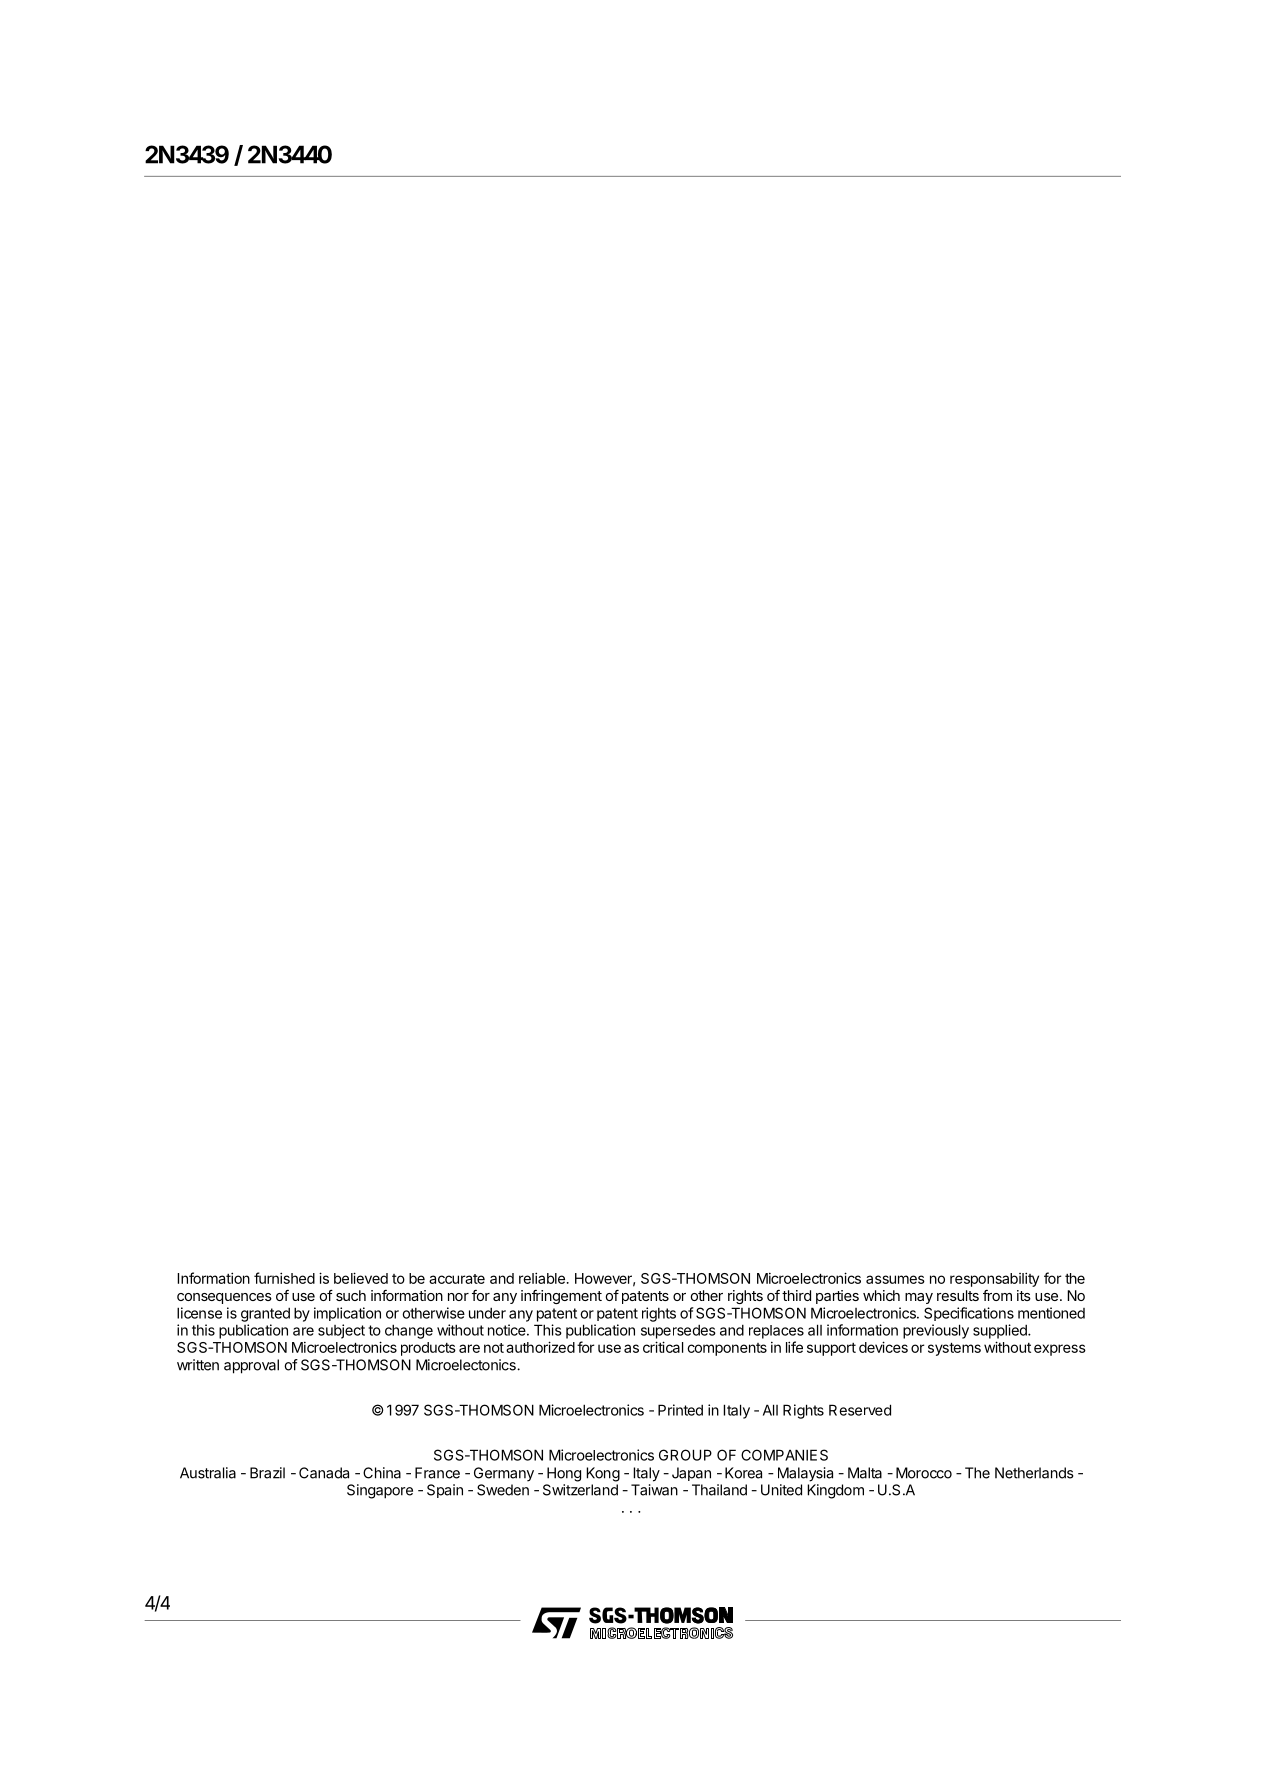 This screenshot has height=1791, width=1266. I want to click on Printed, so click(680, 1410).
